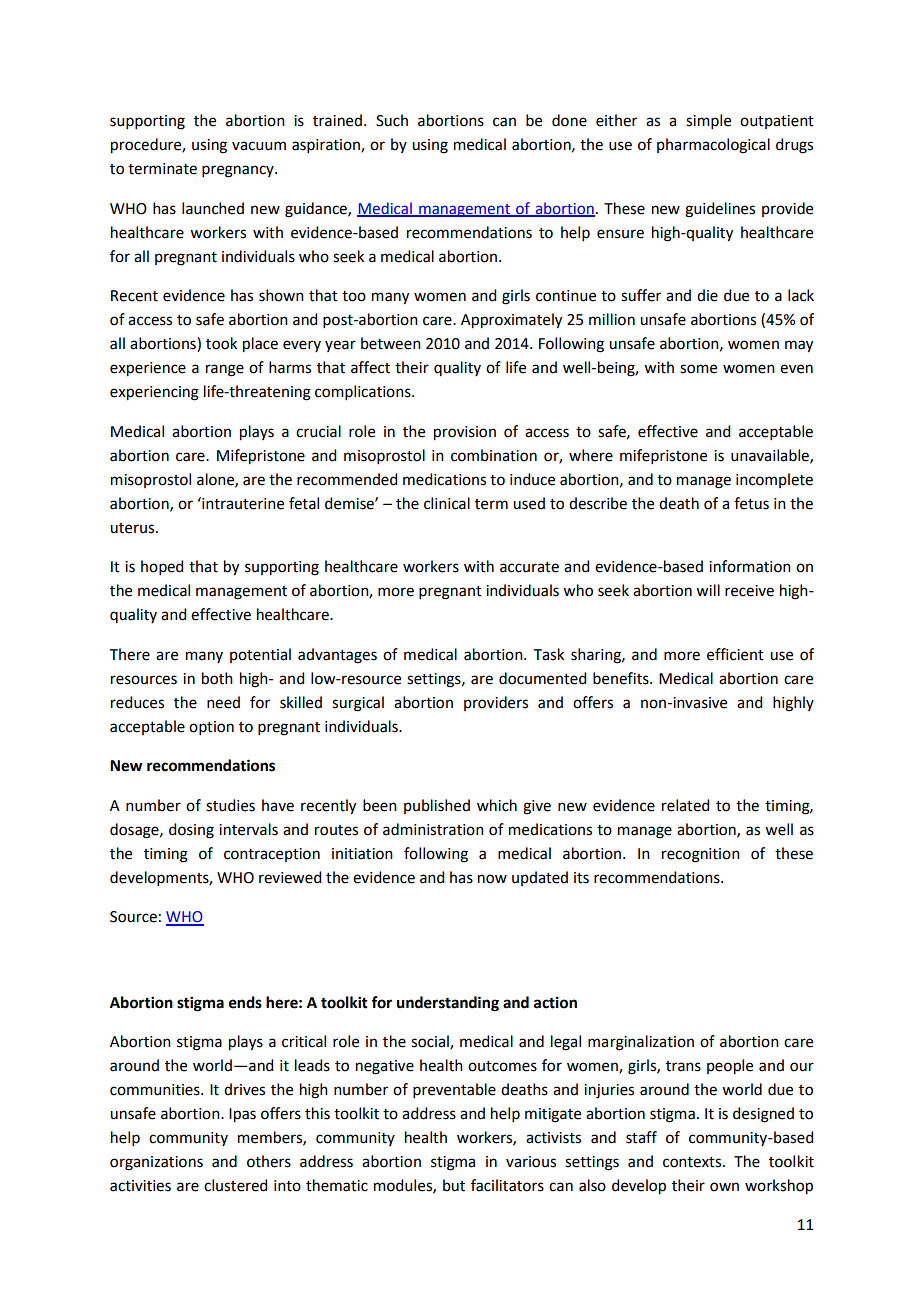  I want to click on dosing, so click(191, 831).
